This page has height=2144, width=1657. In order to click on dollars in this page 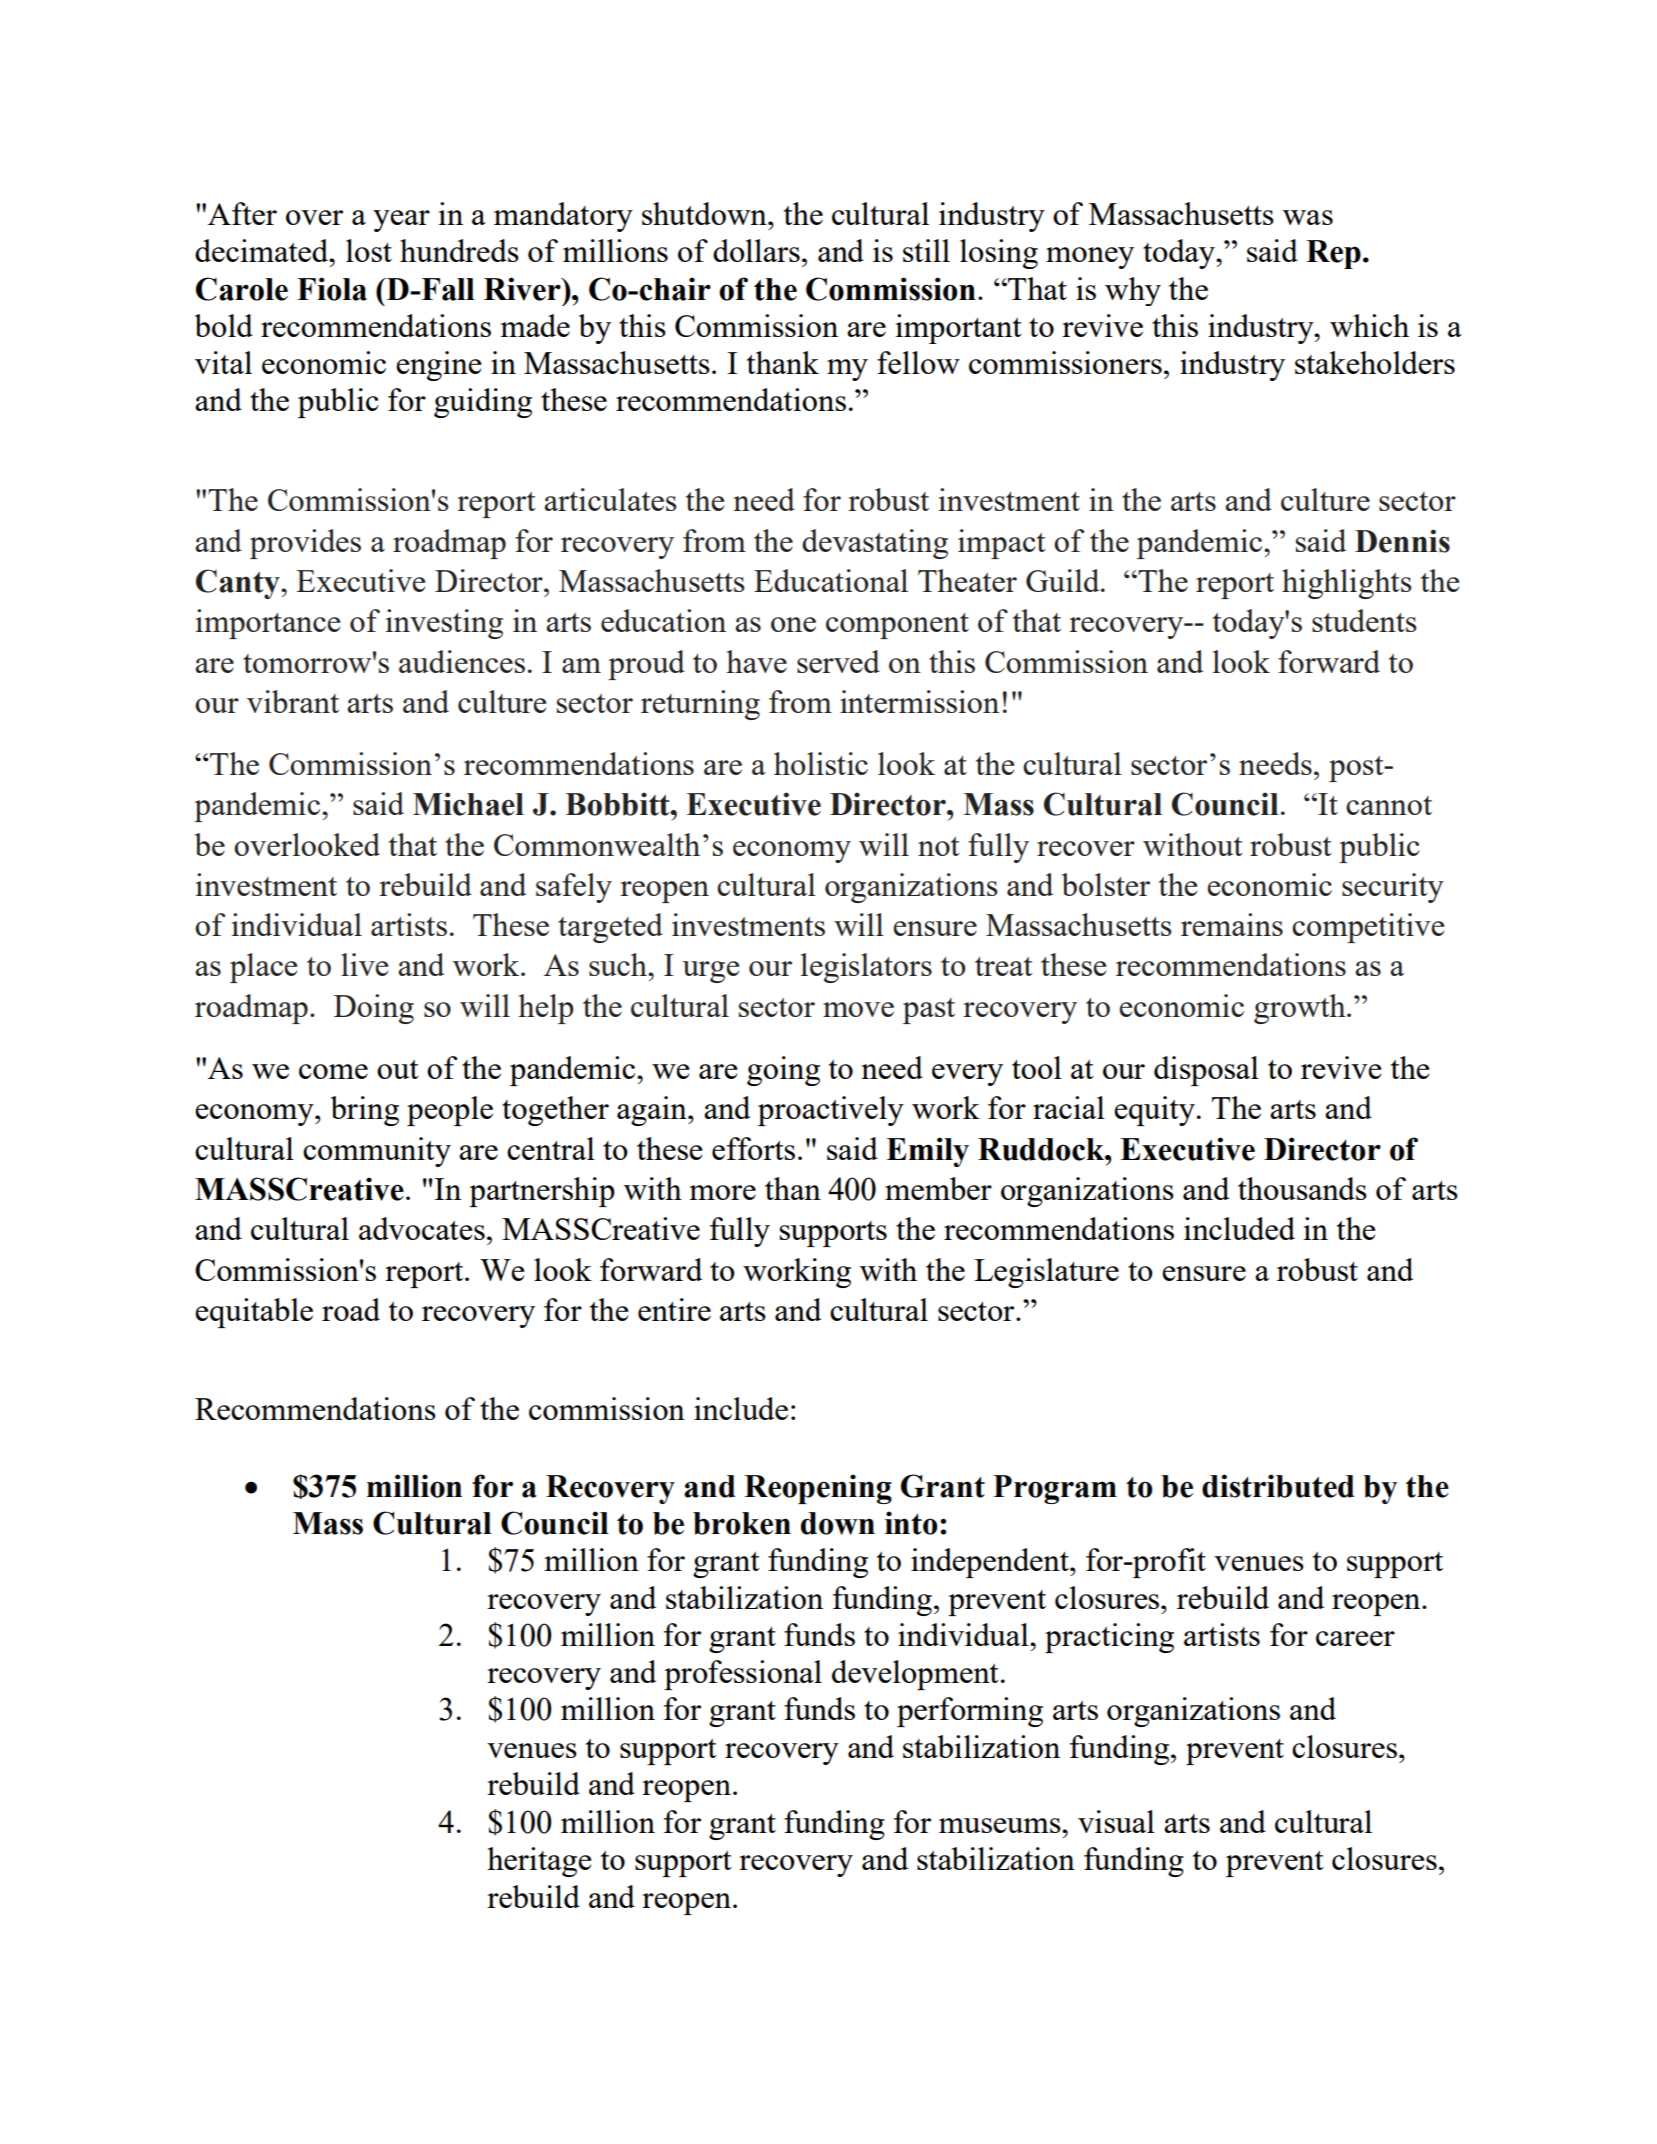, I will do `click(756, 250)`.
